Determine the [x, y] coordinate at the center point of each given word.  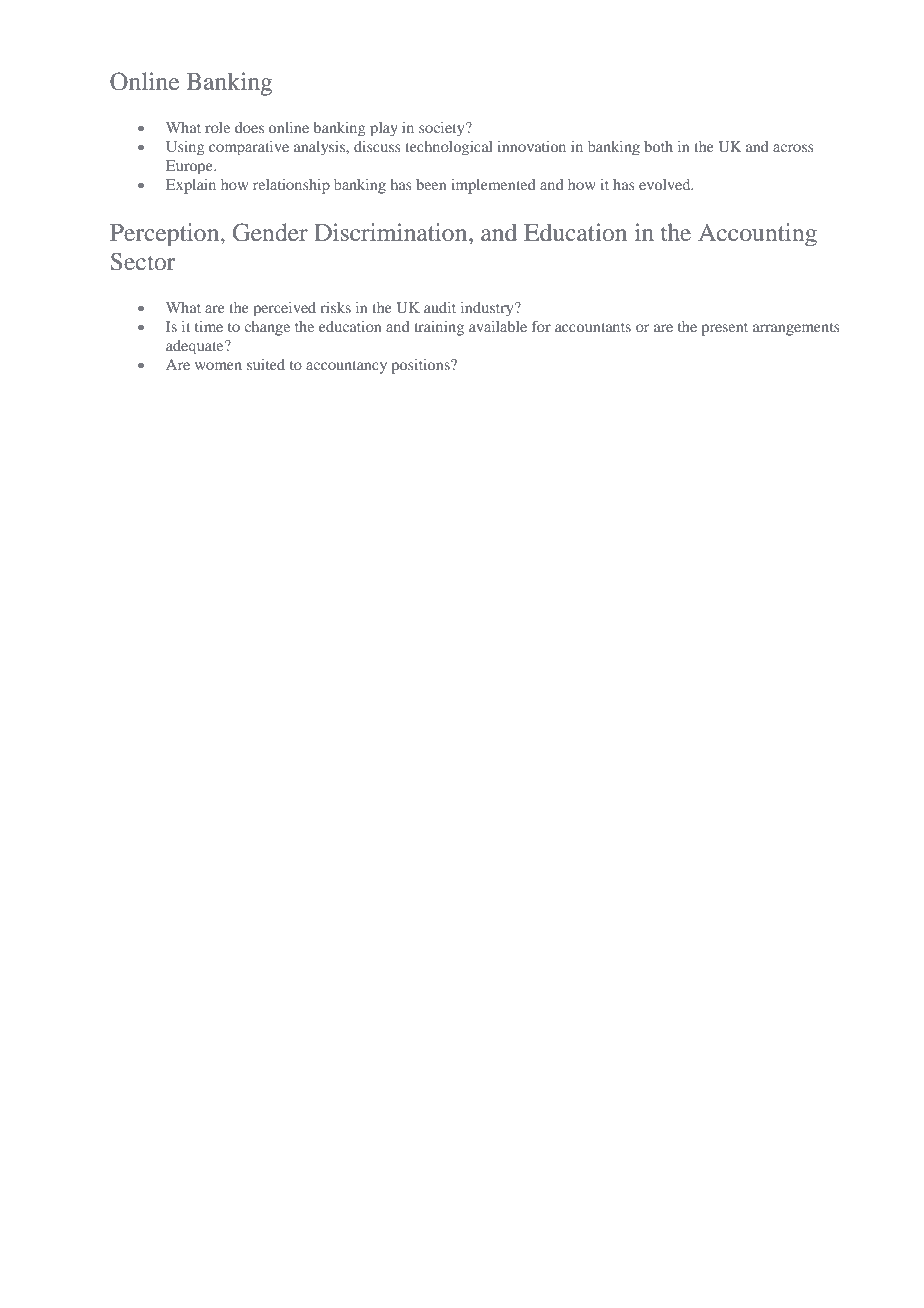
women [218, 366]
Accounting [757, 234]
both [658, 146]
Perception [166, 234]
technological [449, 148]
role [217, 127]
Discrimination [392, 232]
